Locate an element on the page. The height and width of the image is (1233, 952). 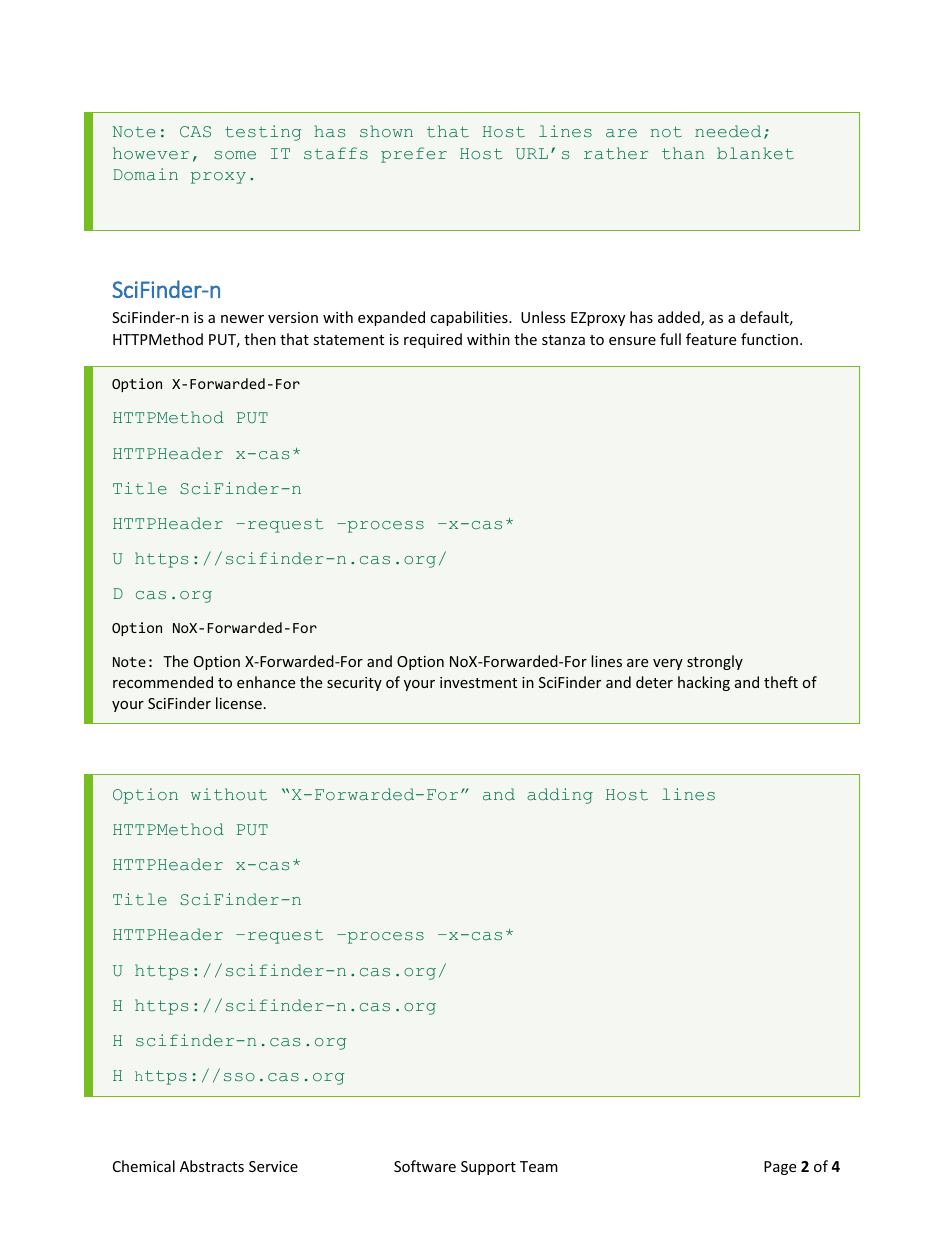
Support is located at coordinates (488, 1168).
